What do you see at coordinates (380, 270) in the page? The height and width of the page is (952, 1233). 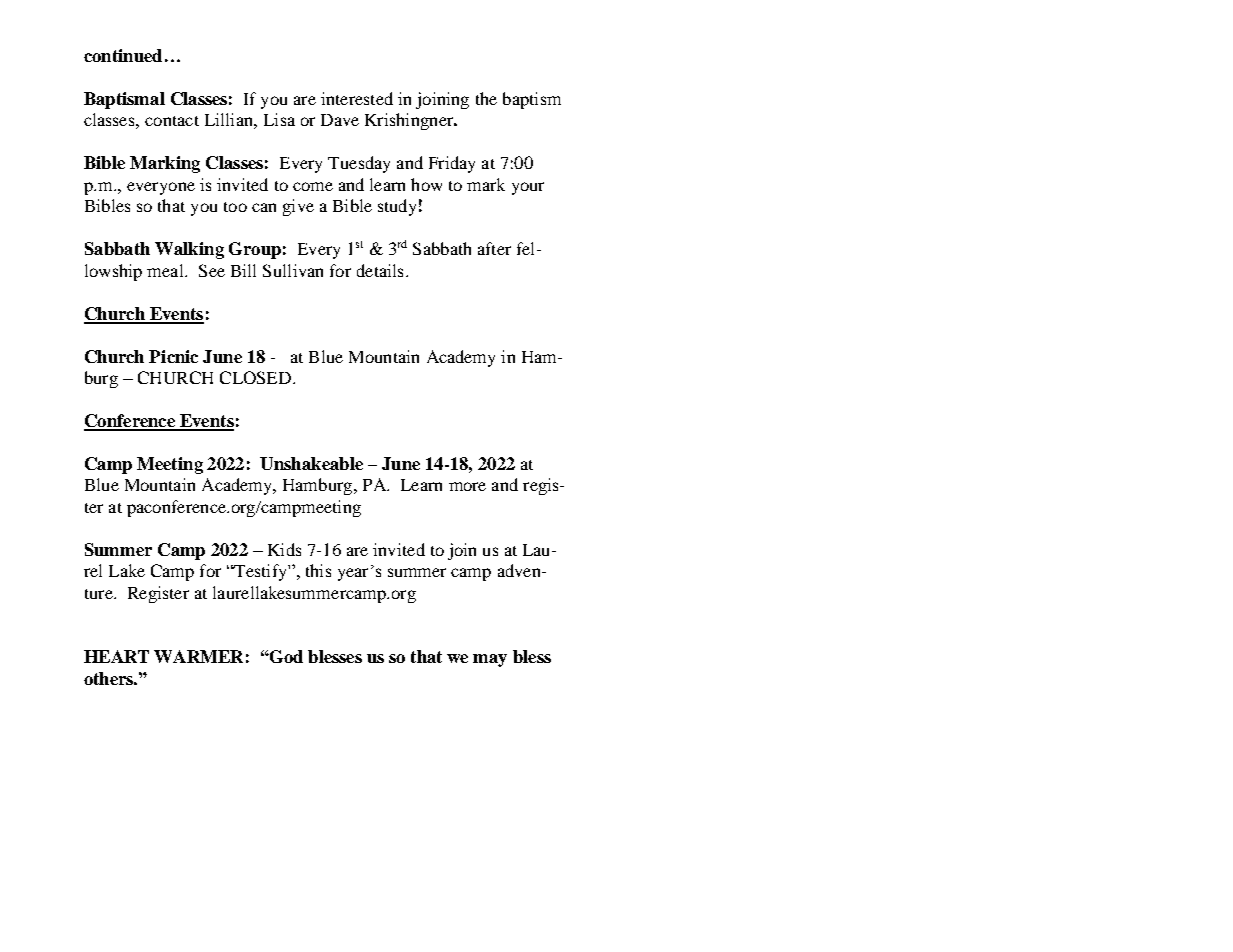 I see `details` at bounding box center [380, 270].
